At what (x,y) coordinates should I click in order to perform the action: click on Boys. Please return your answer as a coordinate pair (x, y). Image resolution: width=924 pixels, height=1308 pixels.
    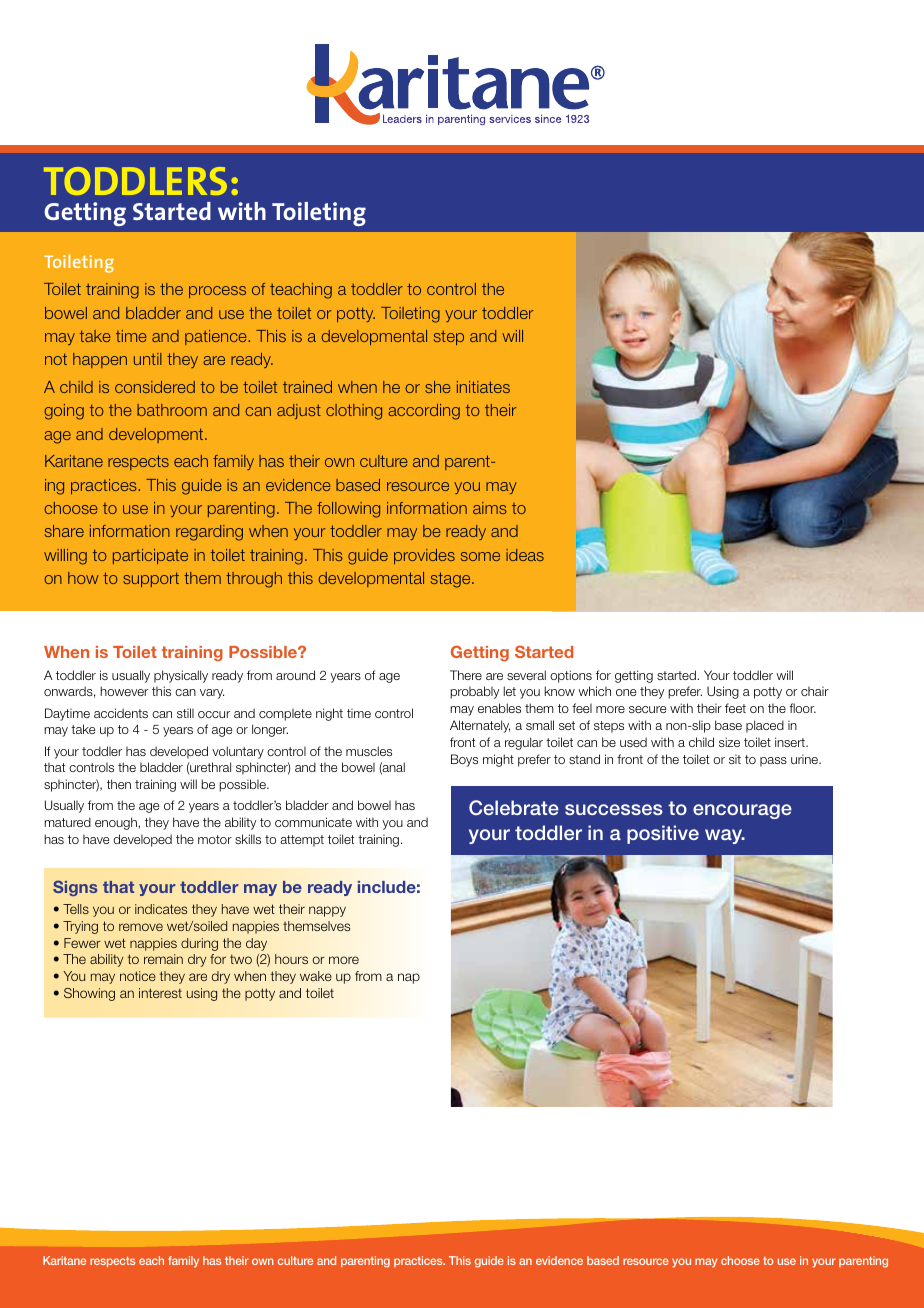
    Looking at the image, I should click on (464, 760).
